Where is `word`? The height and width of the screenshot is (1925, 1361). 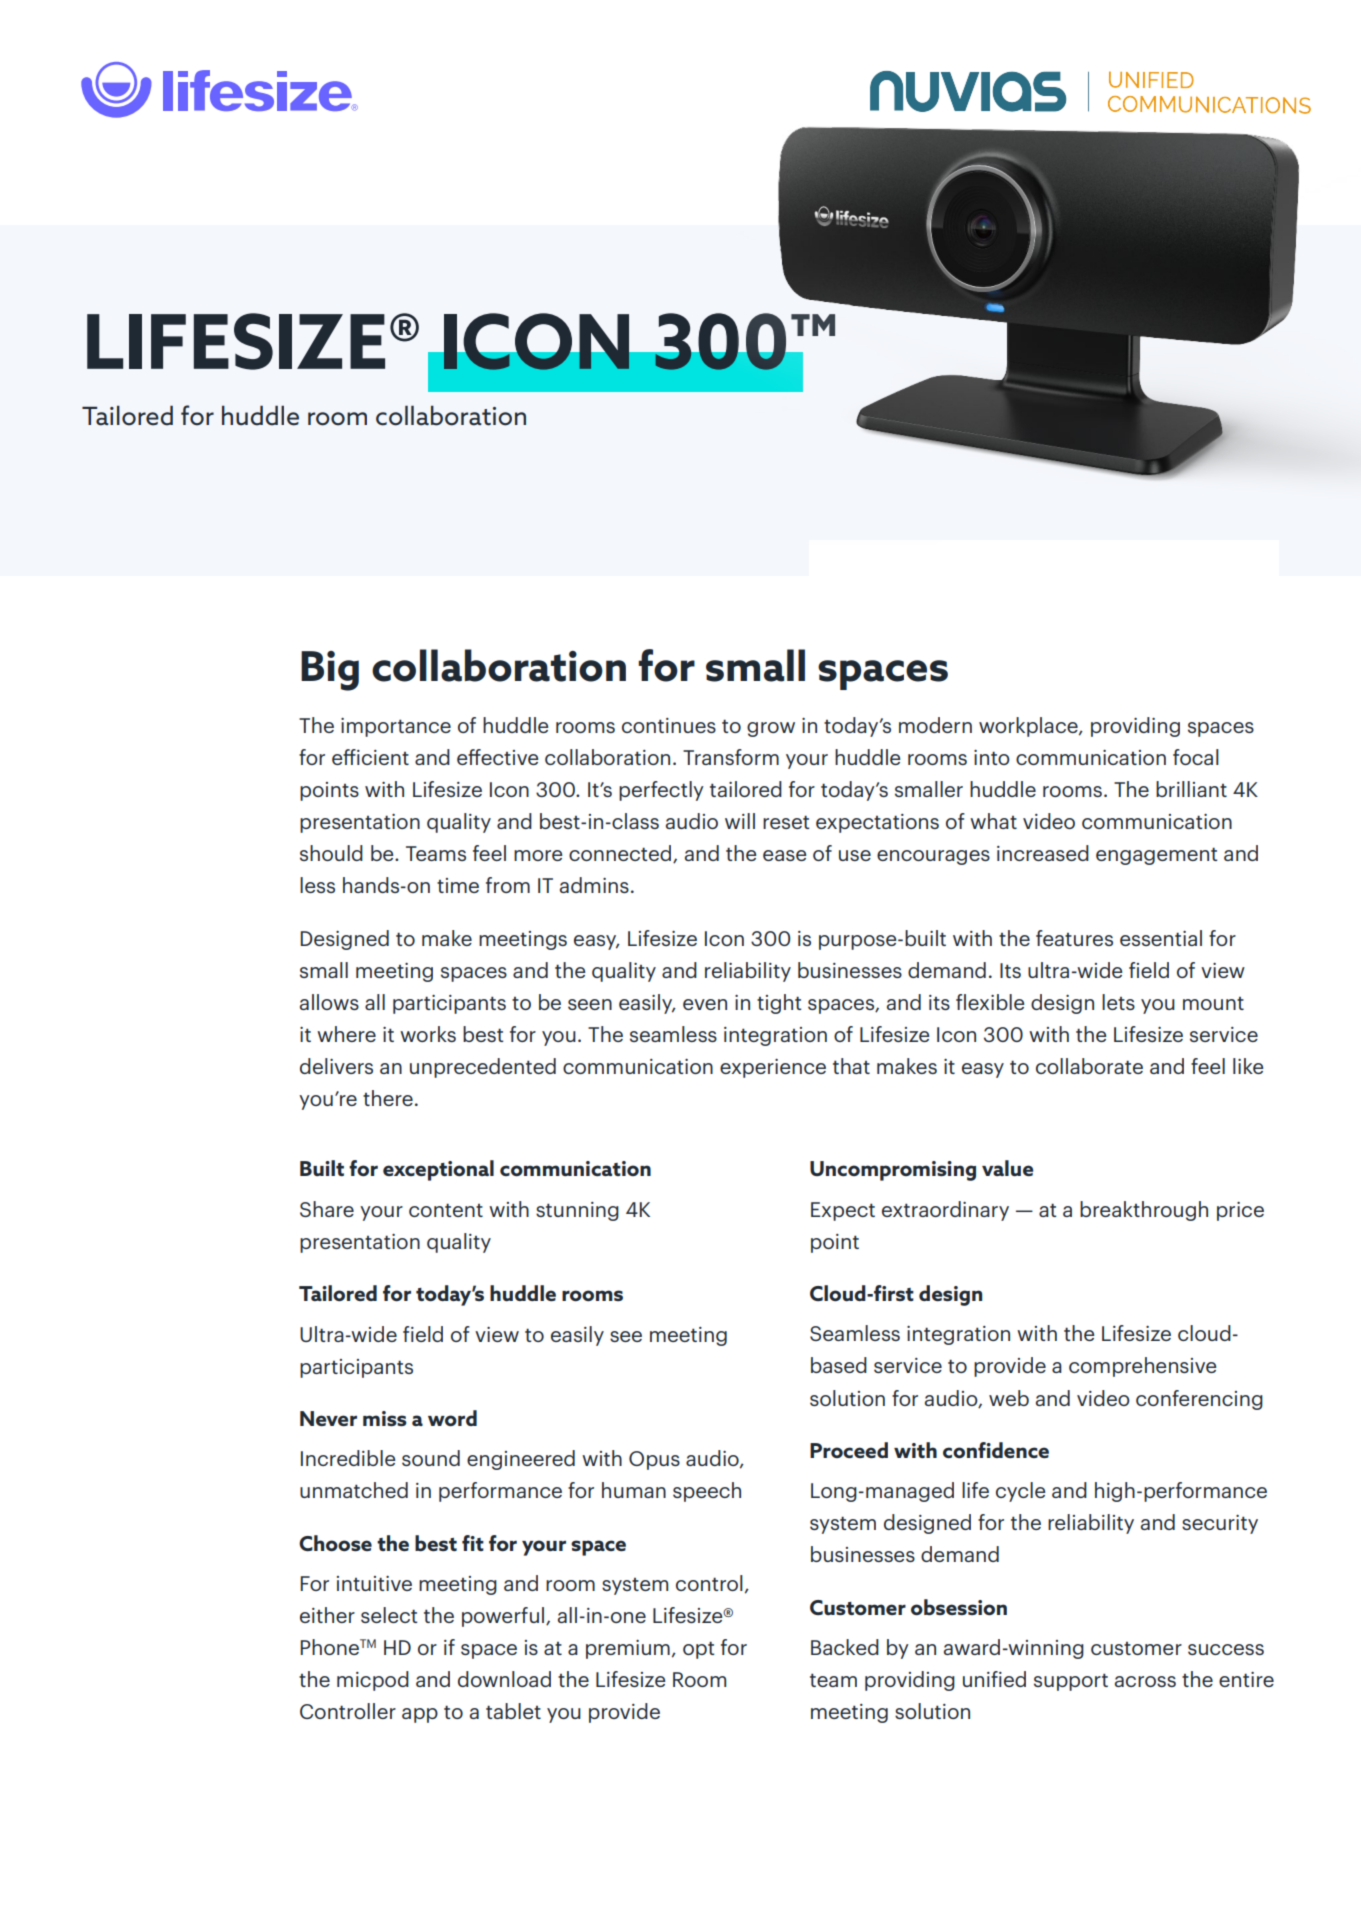 word is located at coordinates (452, 1418).
